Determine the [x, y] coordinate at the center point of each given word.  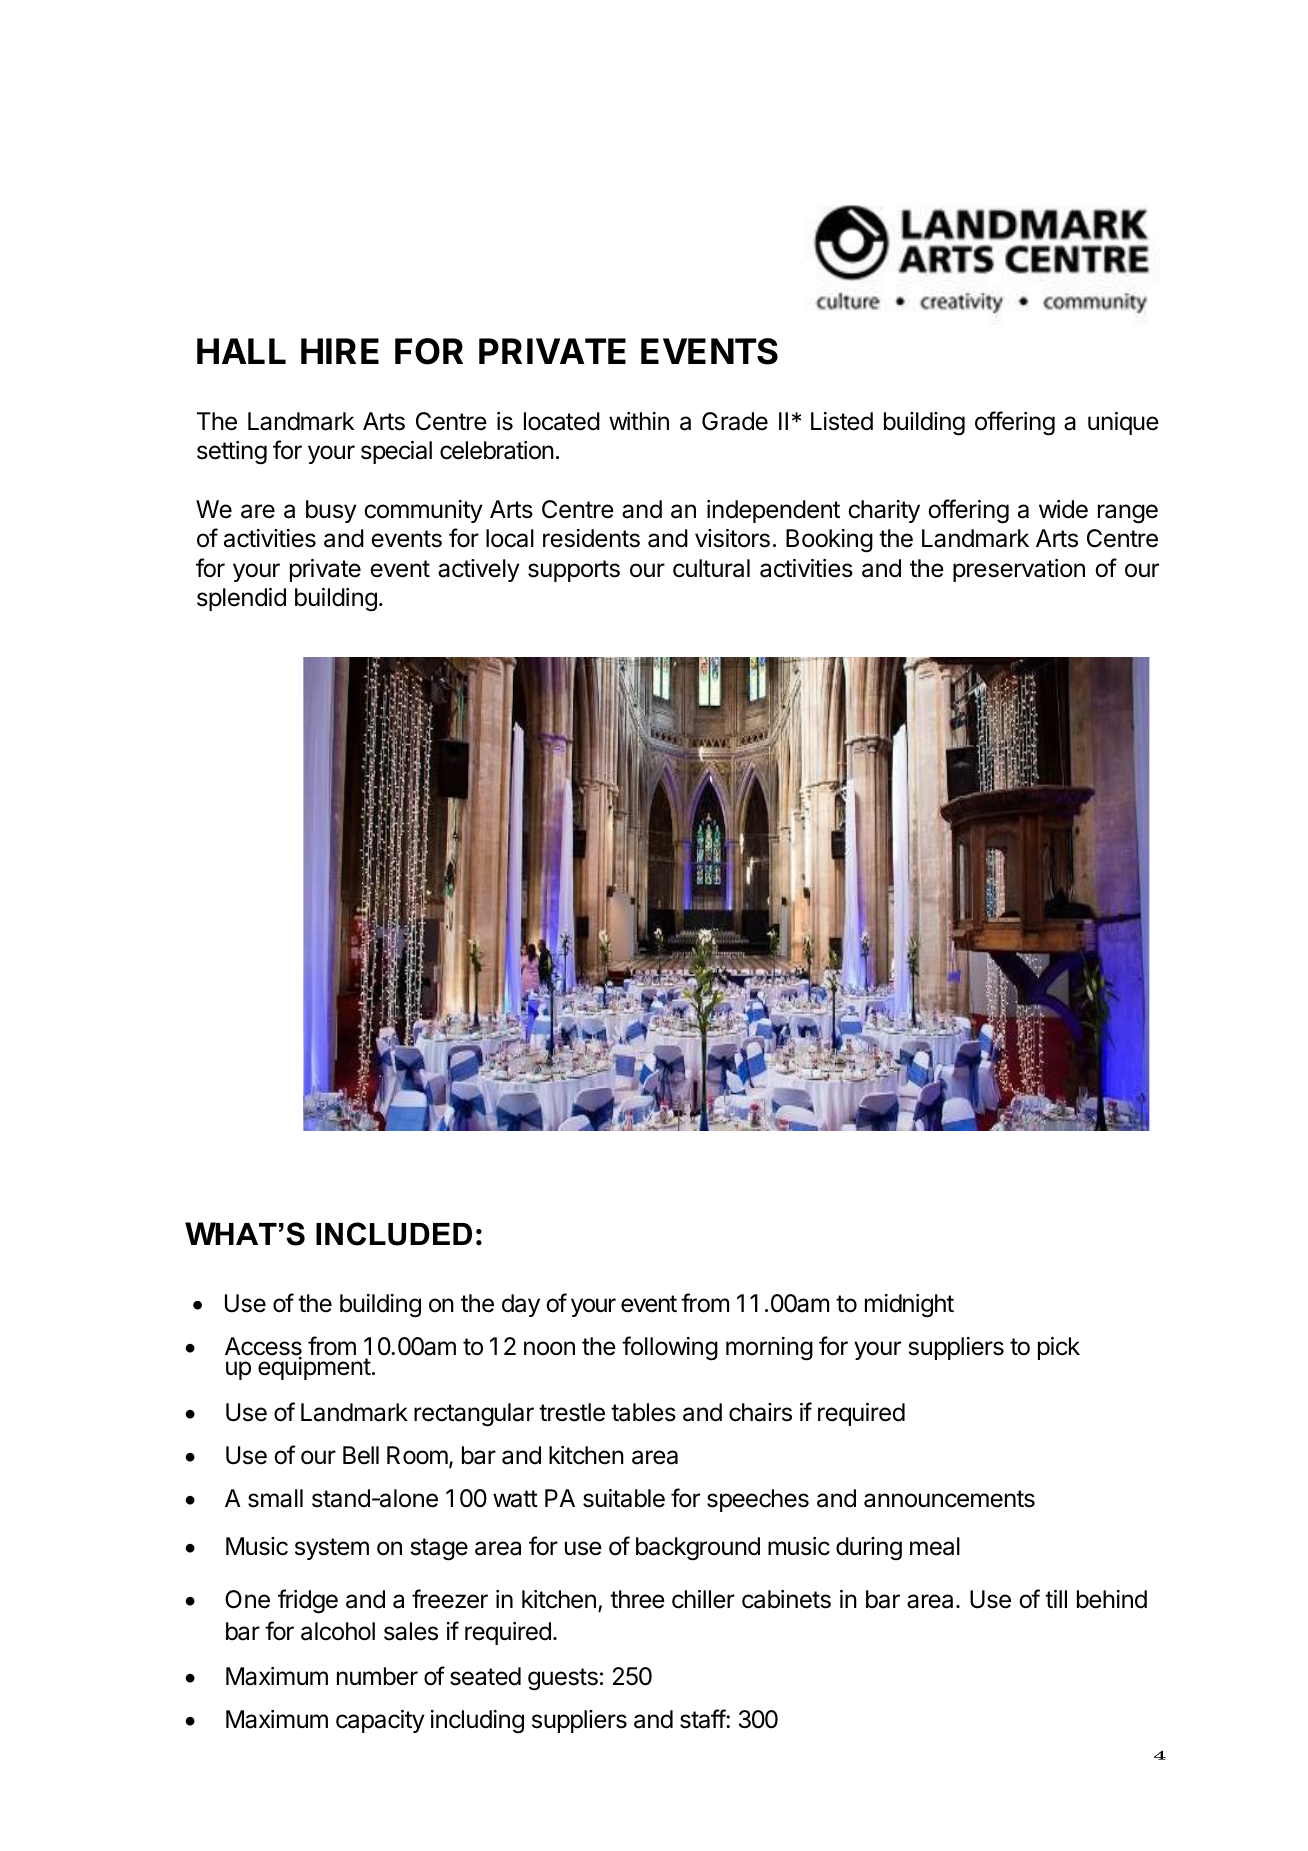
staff [703, 1719]
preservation [1019, 570]
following [670, 1348]
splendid [241, 599]
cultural [711, 568]
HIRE [340, 351]
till [1056, 1599]
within [639, 421]
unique [1123, 423]
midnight [909, 1306]
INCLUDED [394, 1234]
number [377, 1676]
